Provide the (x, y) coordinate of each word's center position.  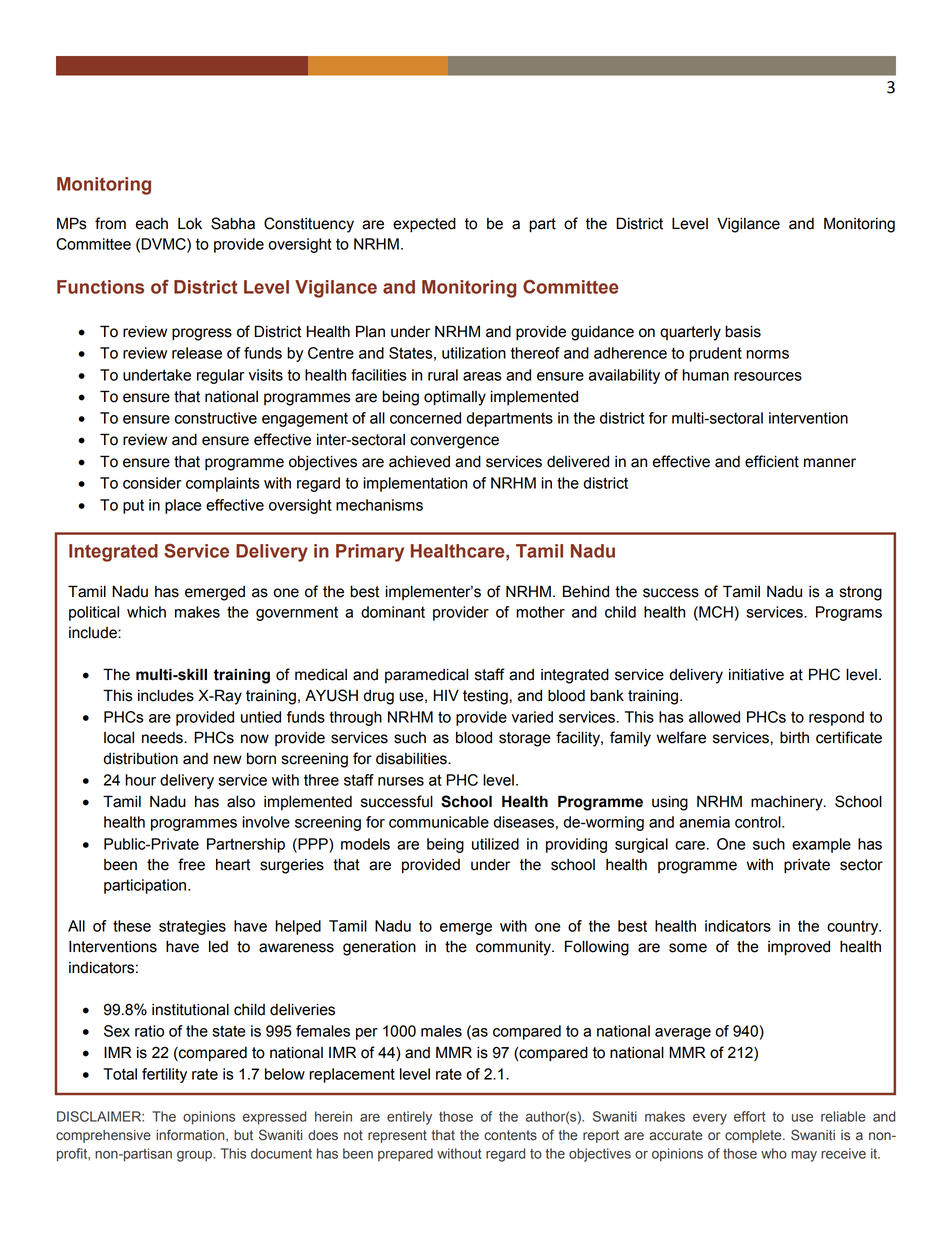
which (146, 612)
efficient (772, 461)
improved (799, 948)
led (218, 946)
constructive (216, 418)
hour (140, 780)
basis (743, 331)
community (514, 948)
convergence (454, 442)
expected (424, 225)
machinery (788, 803)
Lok (190, 223)
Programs (849, 613)
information (191, 1135)
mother (540, 612)
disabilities (412, 758)
